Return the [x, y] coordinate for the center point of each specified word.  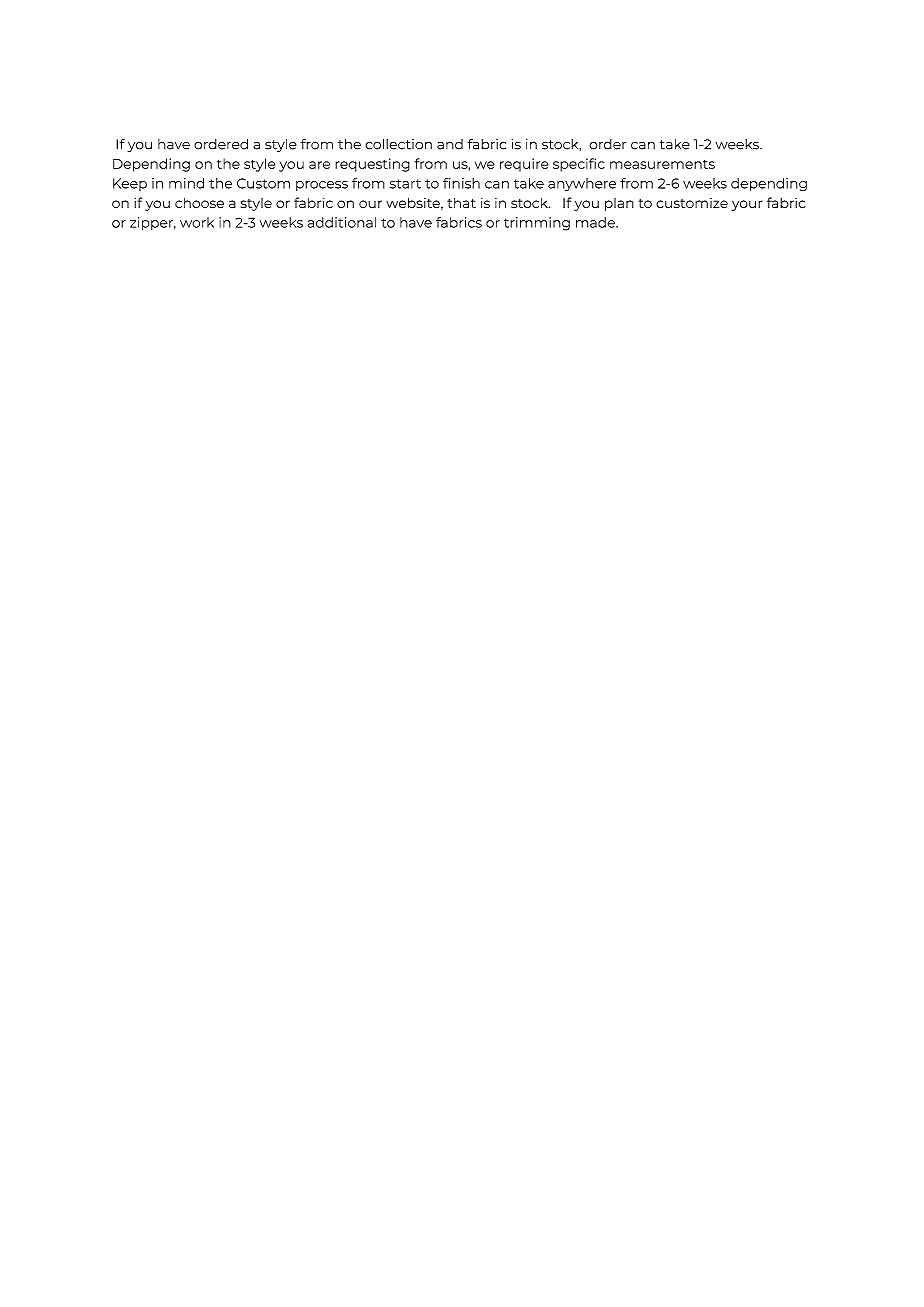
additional [341, 222]
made [596, 222]
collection [398, 144]
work [197, 222]
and [450, 144]
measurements [662, 164]
